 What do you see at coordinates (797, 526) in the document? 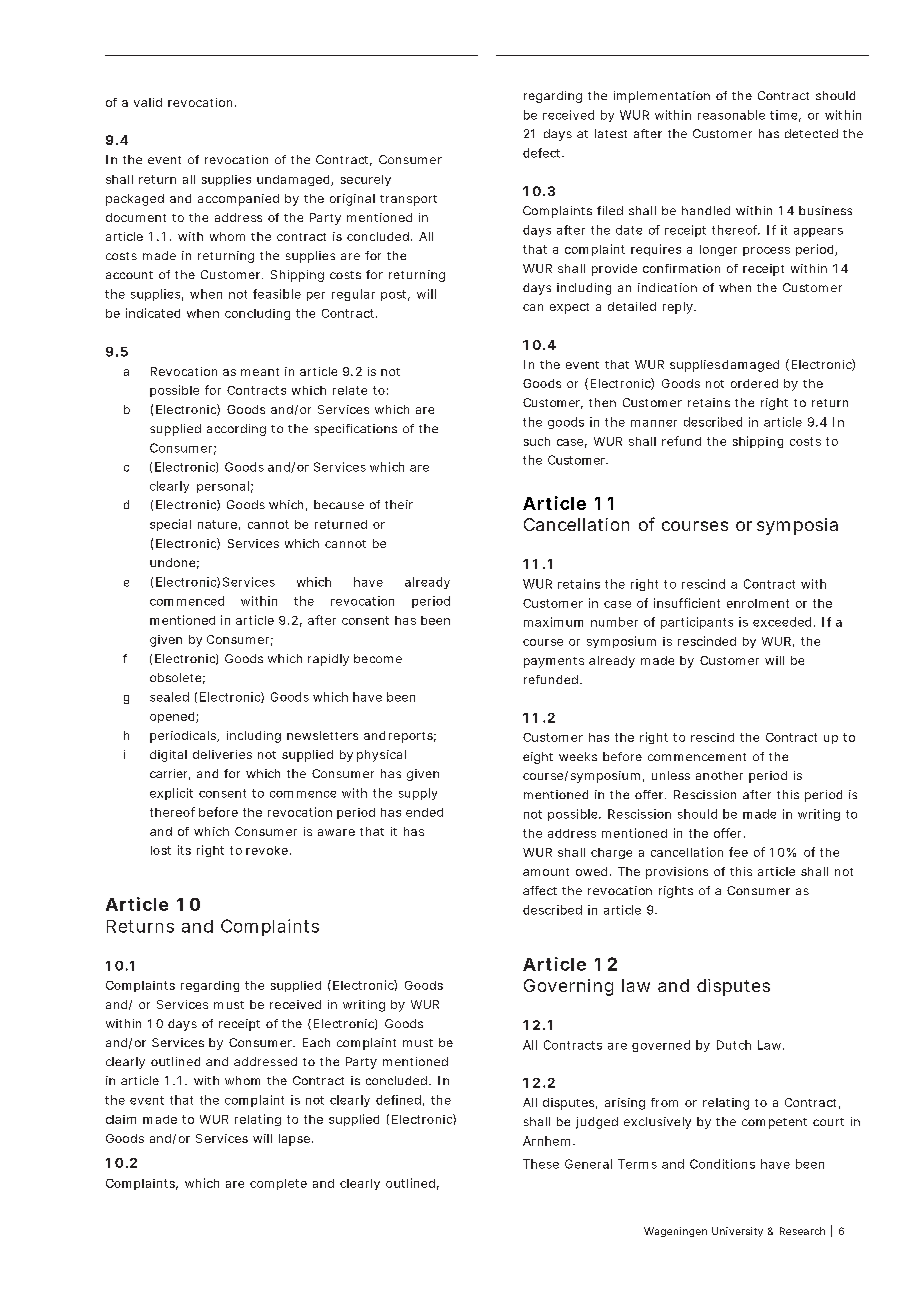
I see `symposia` at bounding box center [797, 526].
